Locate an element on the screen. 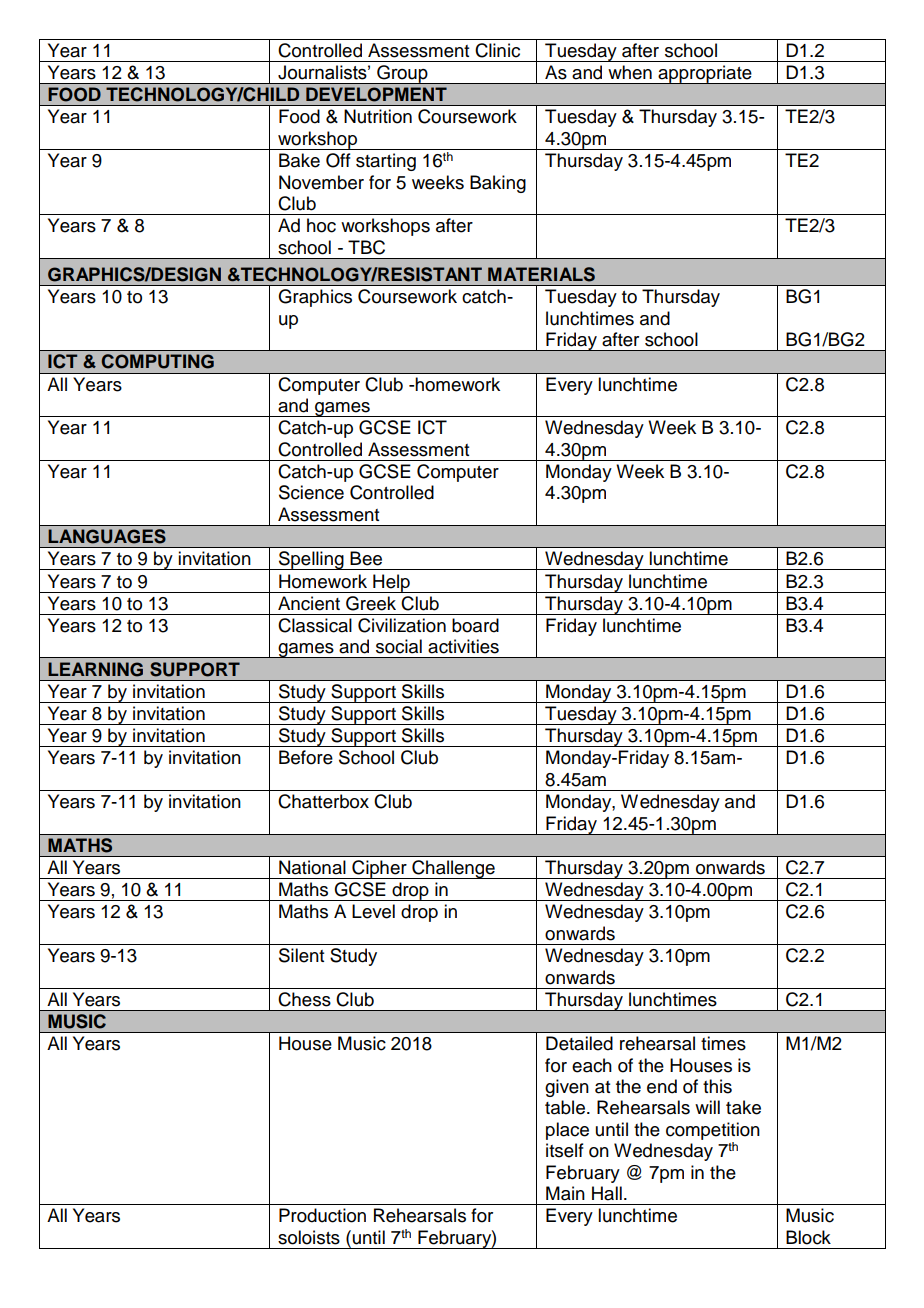 The width and height of the screenshot is (924, 1308). LEARNING is located at coordinates (95, 669).
